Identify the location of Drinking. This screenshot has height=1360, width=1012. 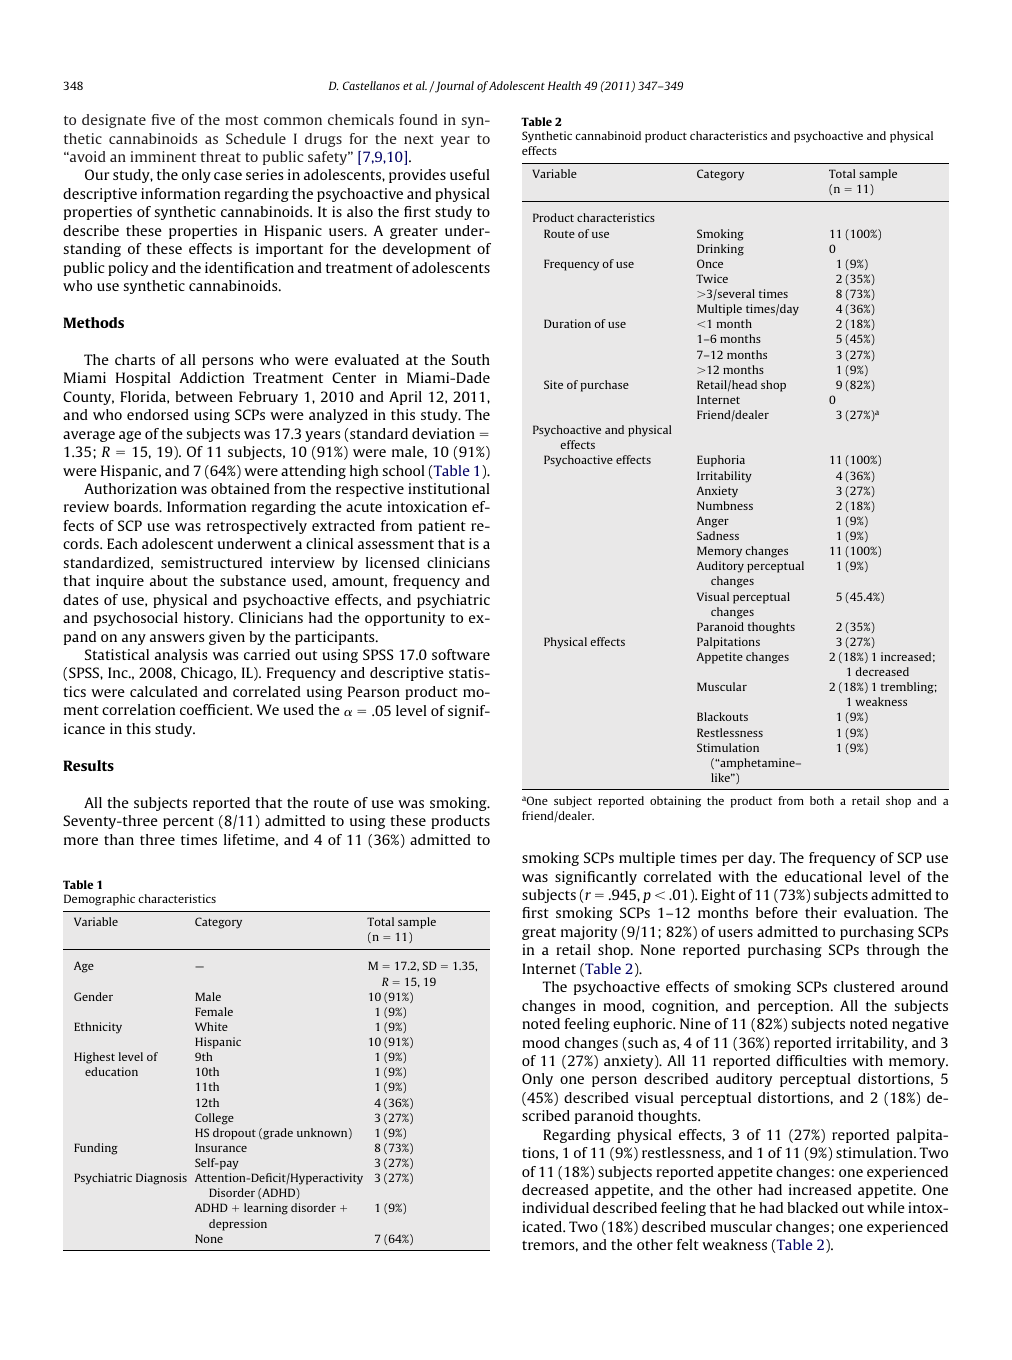
(720, 250).
